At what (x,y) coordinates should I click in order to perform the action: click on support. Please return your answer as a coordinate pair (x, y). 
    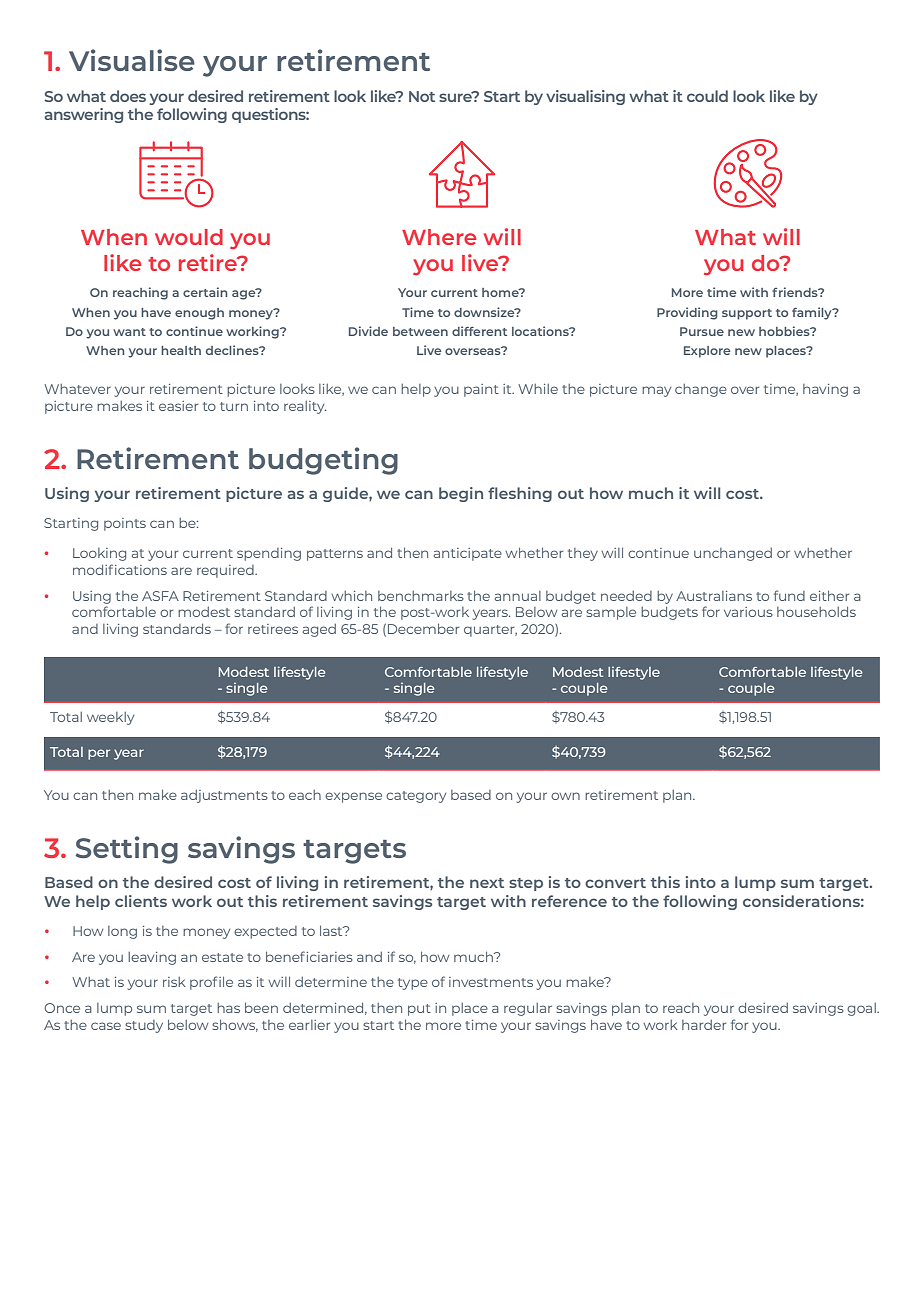
    Looking at the image, I should click on (747, 314).
